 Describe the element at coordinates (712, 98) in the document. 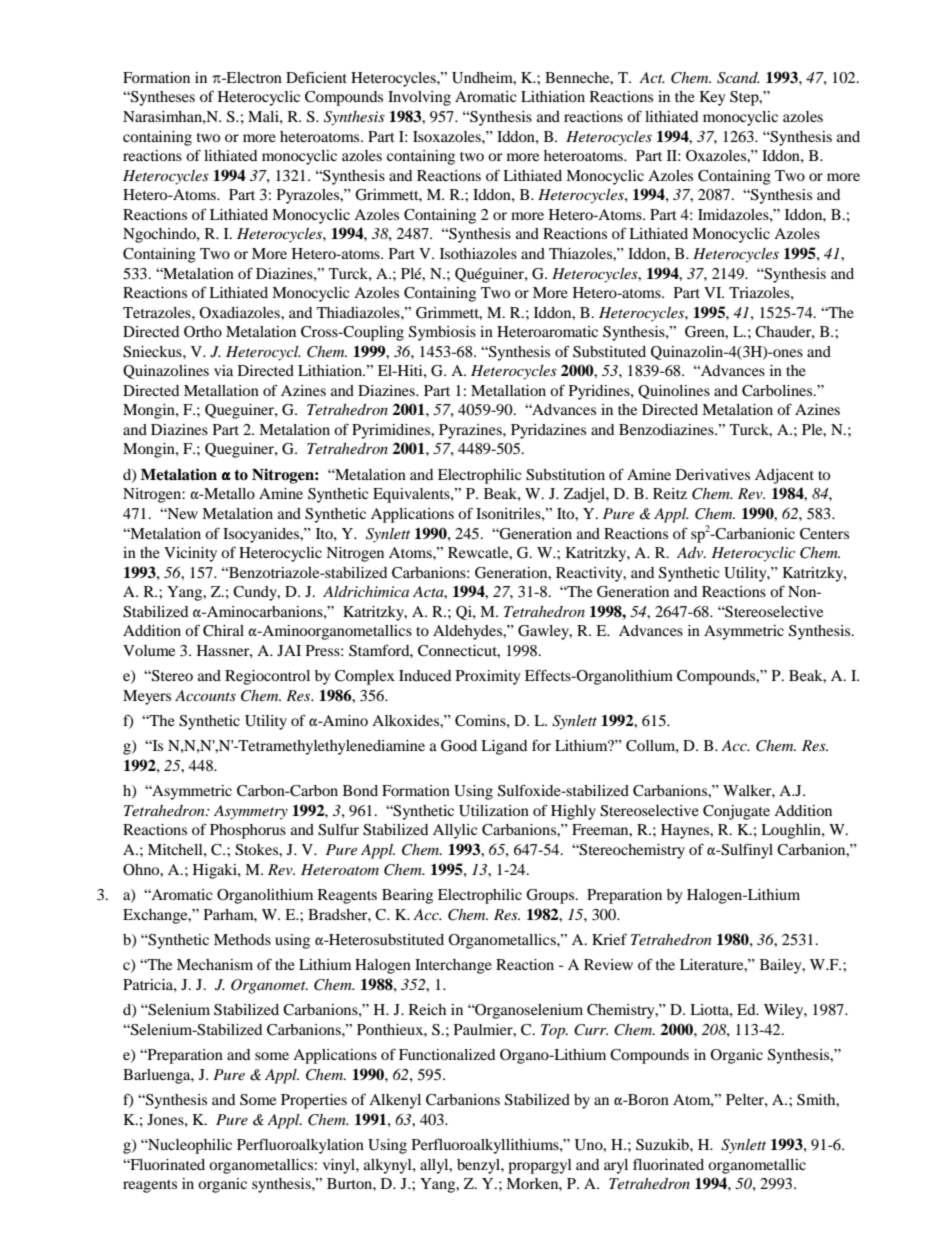

I see `Key` at that location.
